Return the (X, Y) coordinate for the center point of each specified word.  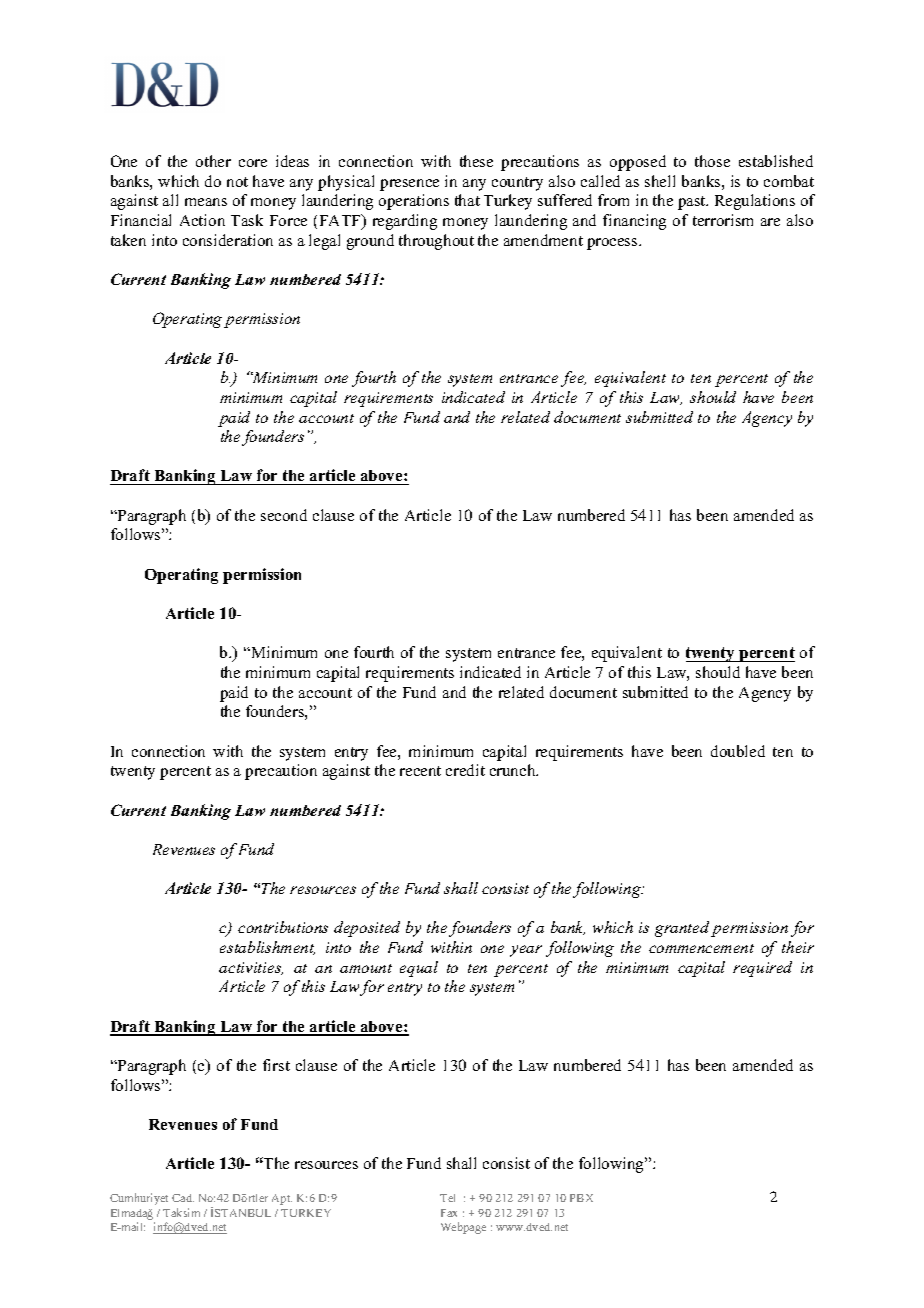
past (693, 203)
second (284, 515)
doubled (738, 751)
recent (420, 771)
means (206, 202)
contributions (283, 927)
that (467, 200)
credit (465, 770)
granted (682, 929)
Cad (183, 1198)
